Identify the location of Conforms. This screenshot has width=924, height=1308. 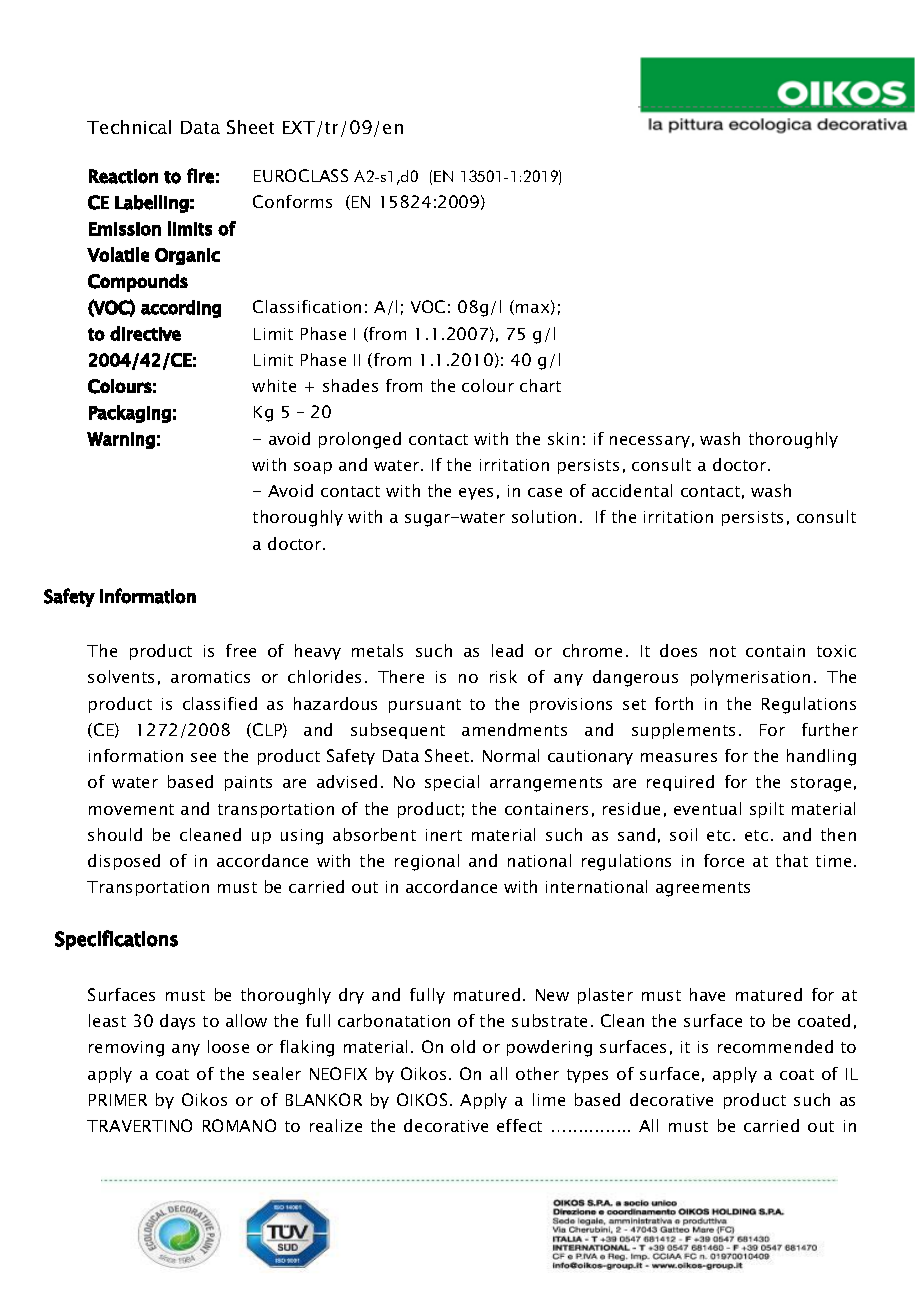
(292, 201).
